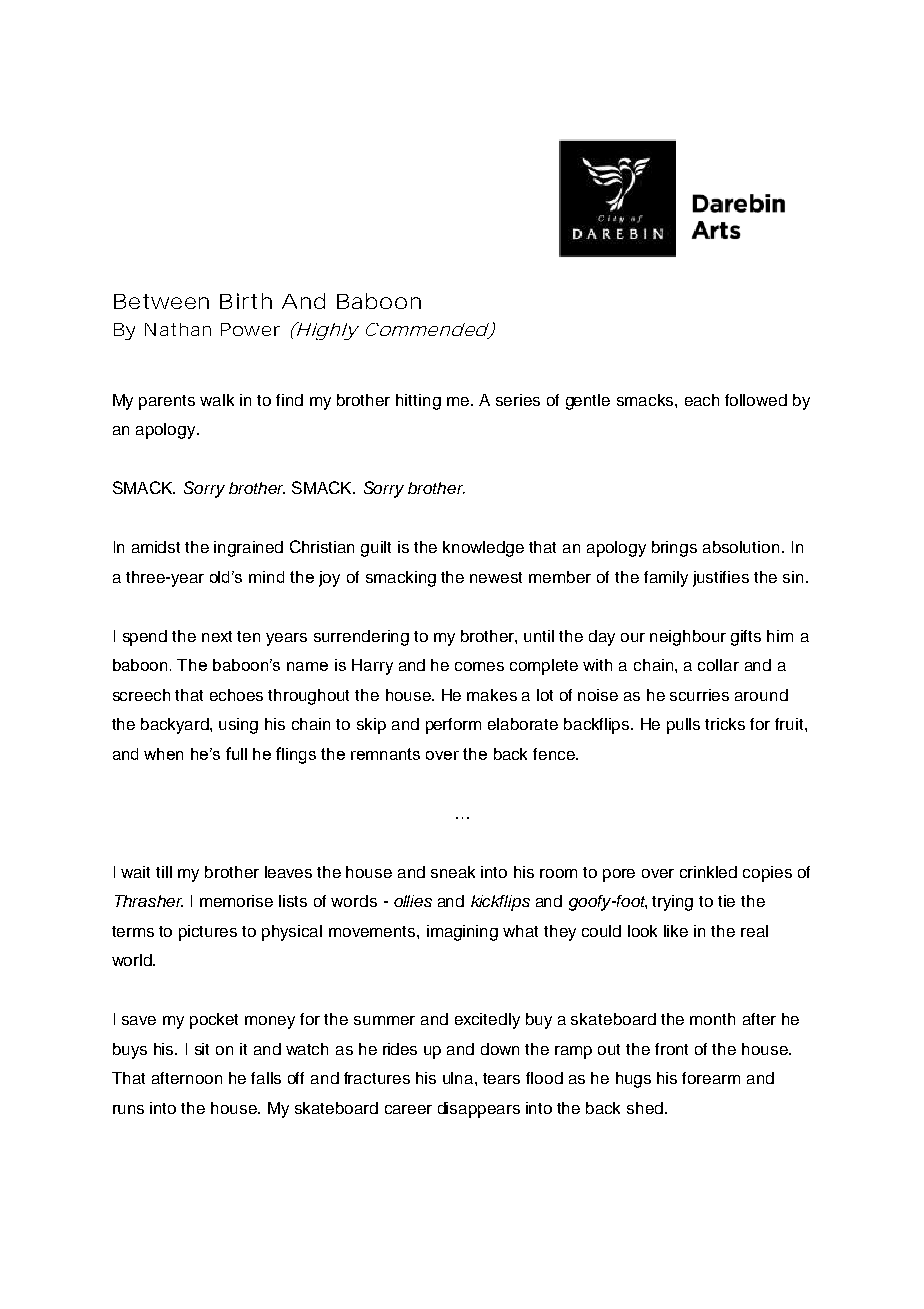  What do you see at coordinates (236, 695) in the page?
I see `echoes` at bounding box center [236, 695].
